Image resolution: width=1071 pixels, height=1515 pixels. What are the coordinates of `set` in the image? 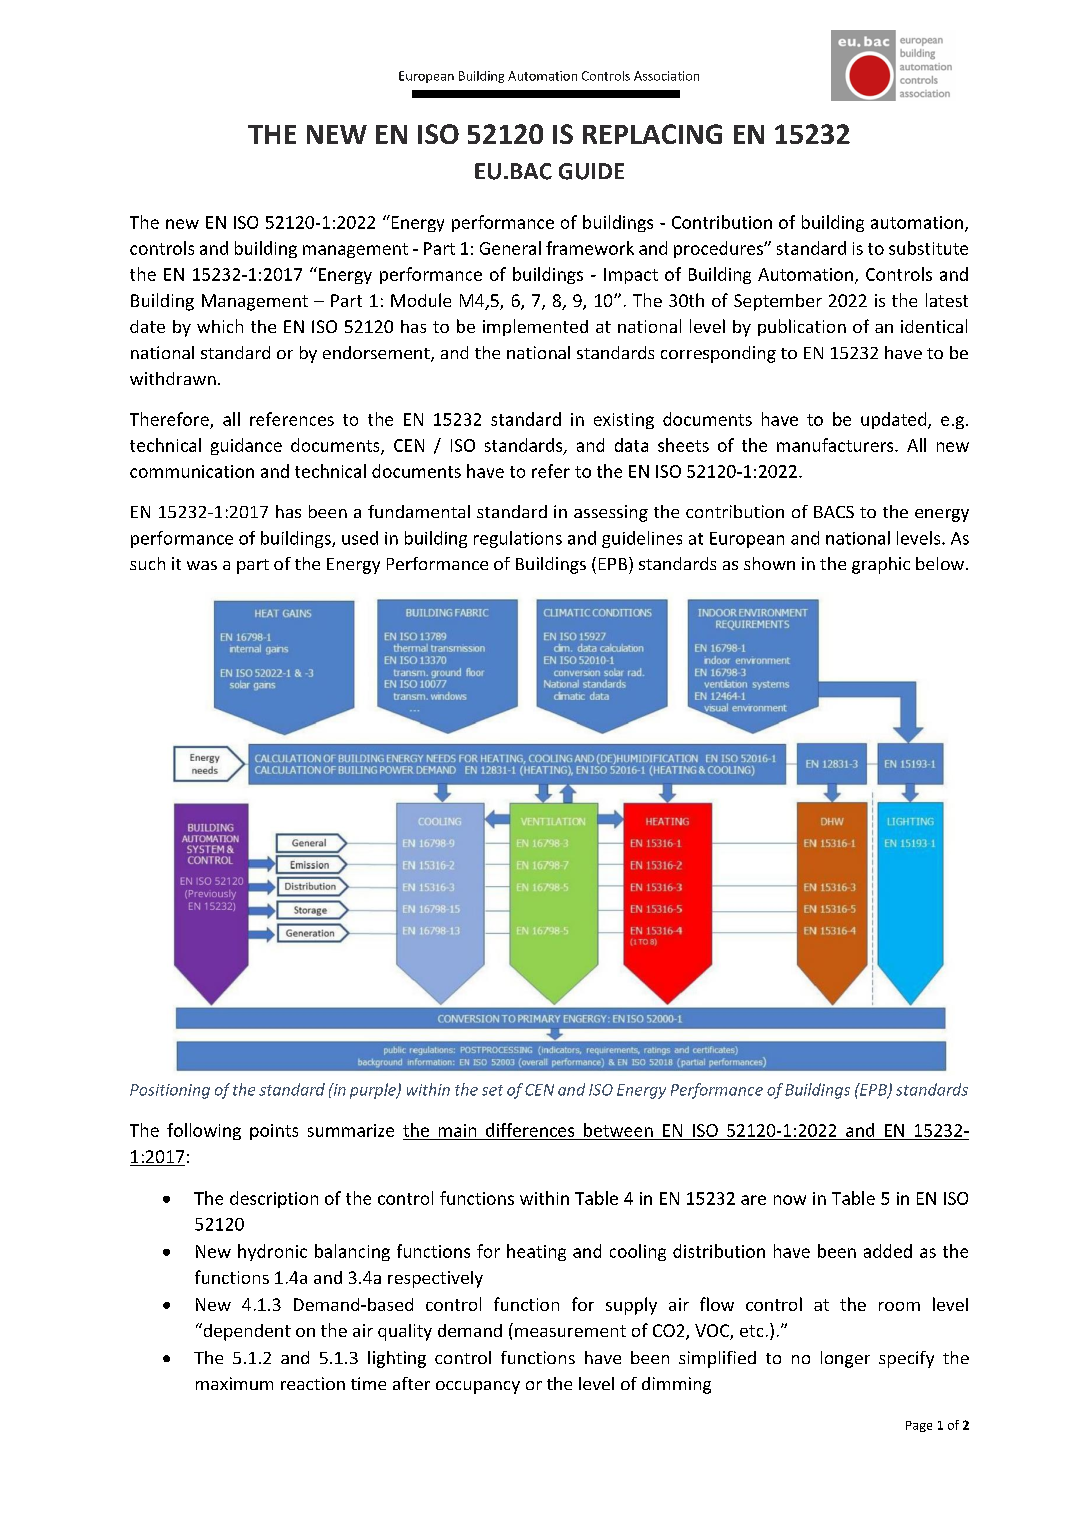 It's located at (492, 1090).
